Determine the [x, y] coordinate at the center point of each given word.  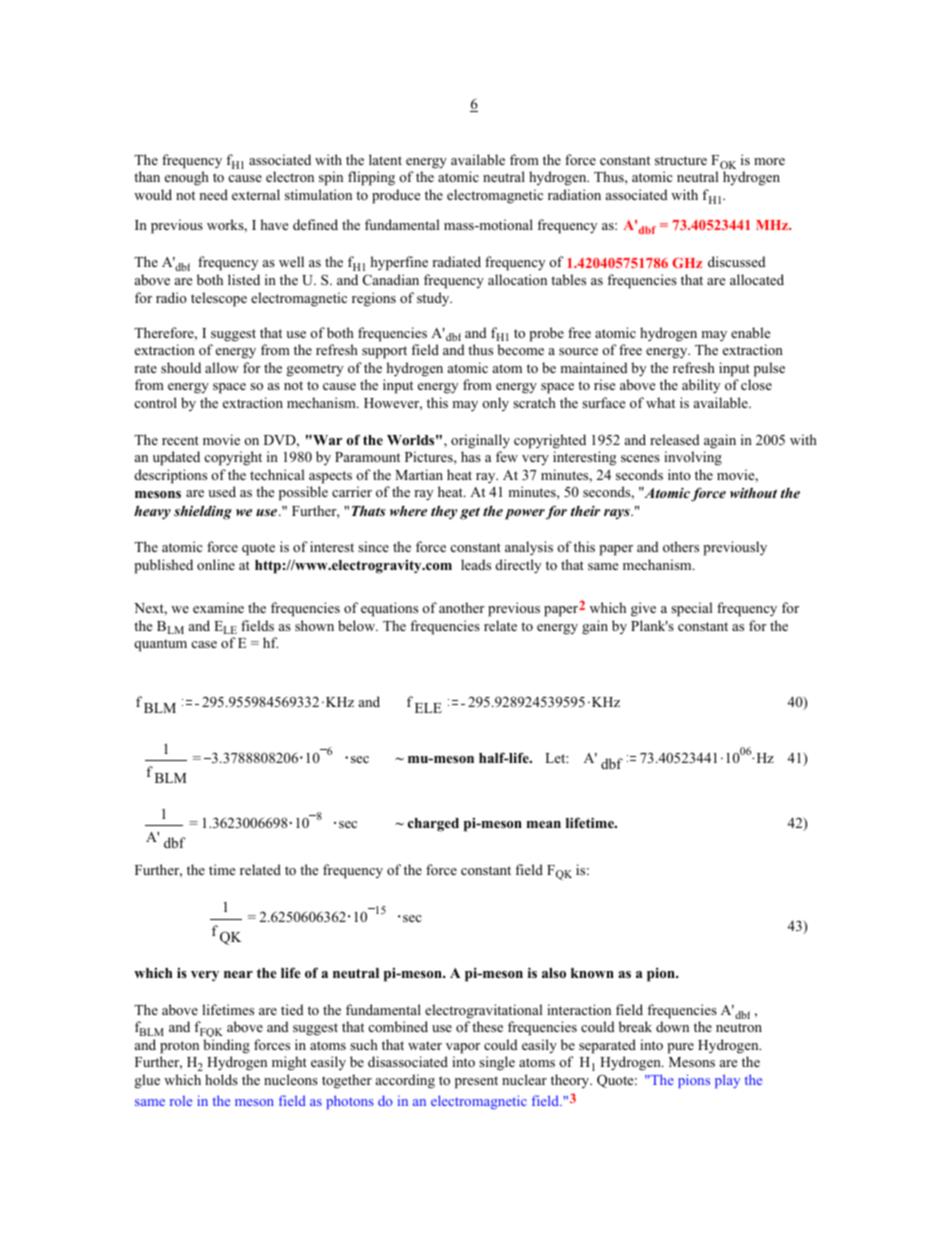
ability [701, 386]
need [213, 194]
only [495, 404]
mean [544, 824]
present [476, 1082]
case [204, 644]
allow [222, 367]
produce [396, 196]
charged [433, 825]
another [462, 607]
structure [681, 160]
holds [221, 1079]
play [727, 1081]
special [691, 609]
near [238, 974]
